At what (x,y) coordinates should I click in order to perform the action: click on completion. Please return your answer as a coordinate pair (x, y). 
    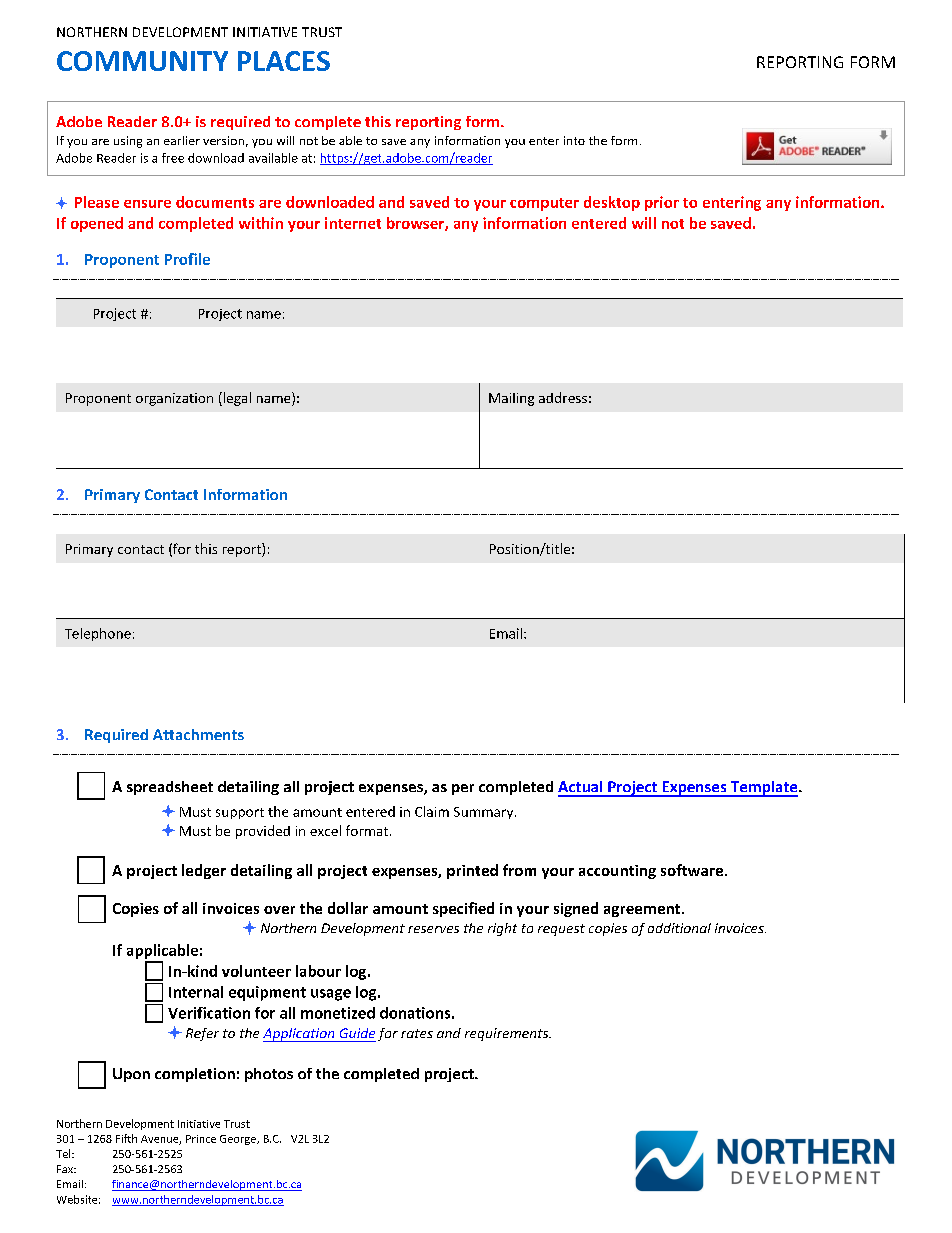
    Looking at the image, I should click on (195, 1075).
